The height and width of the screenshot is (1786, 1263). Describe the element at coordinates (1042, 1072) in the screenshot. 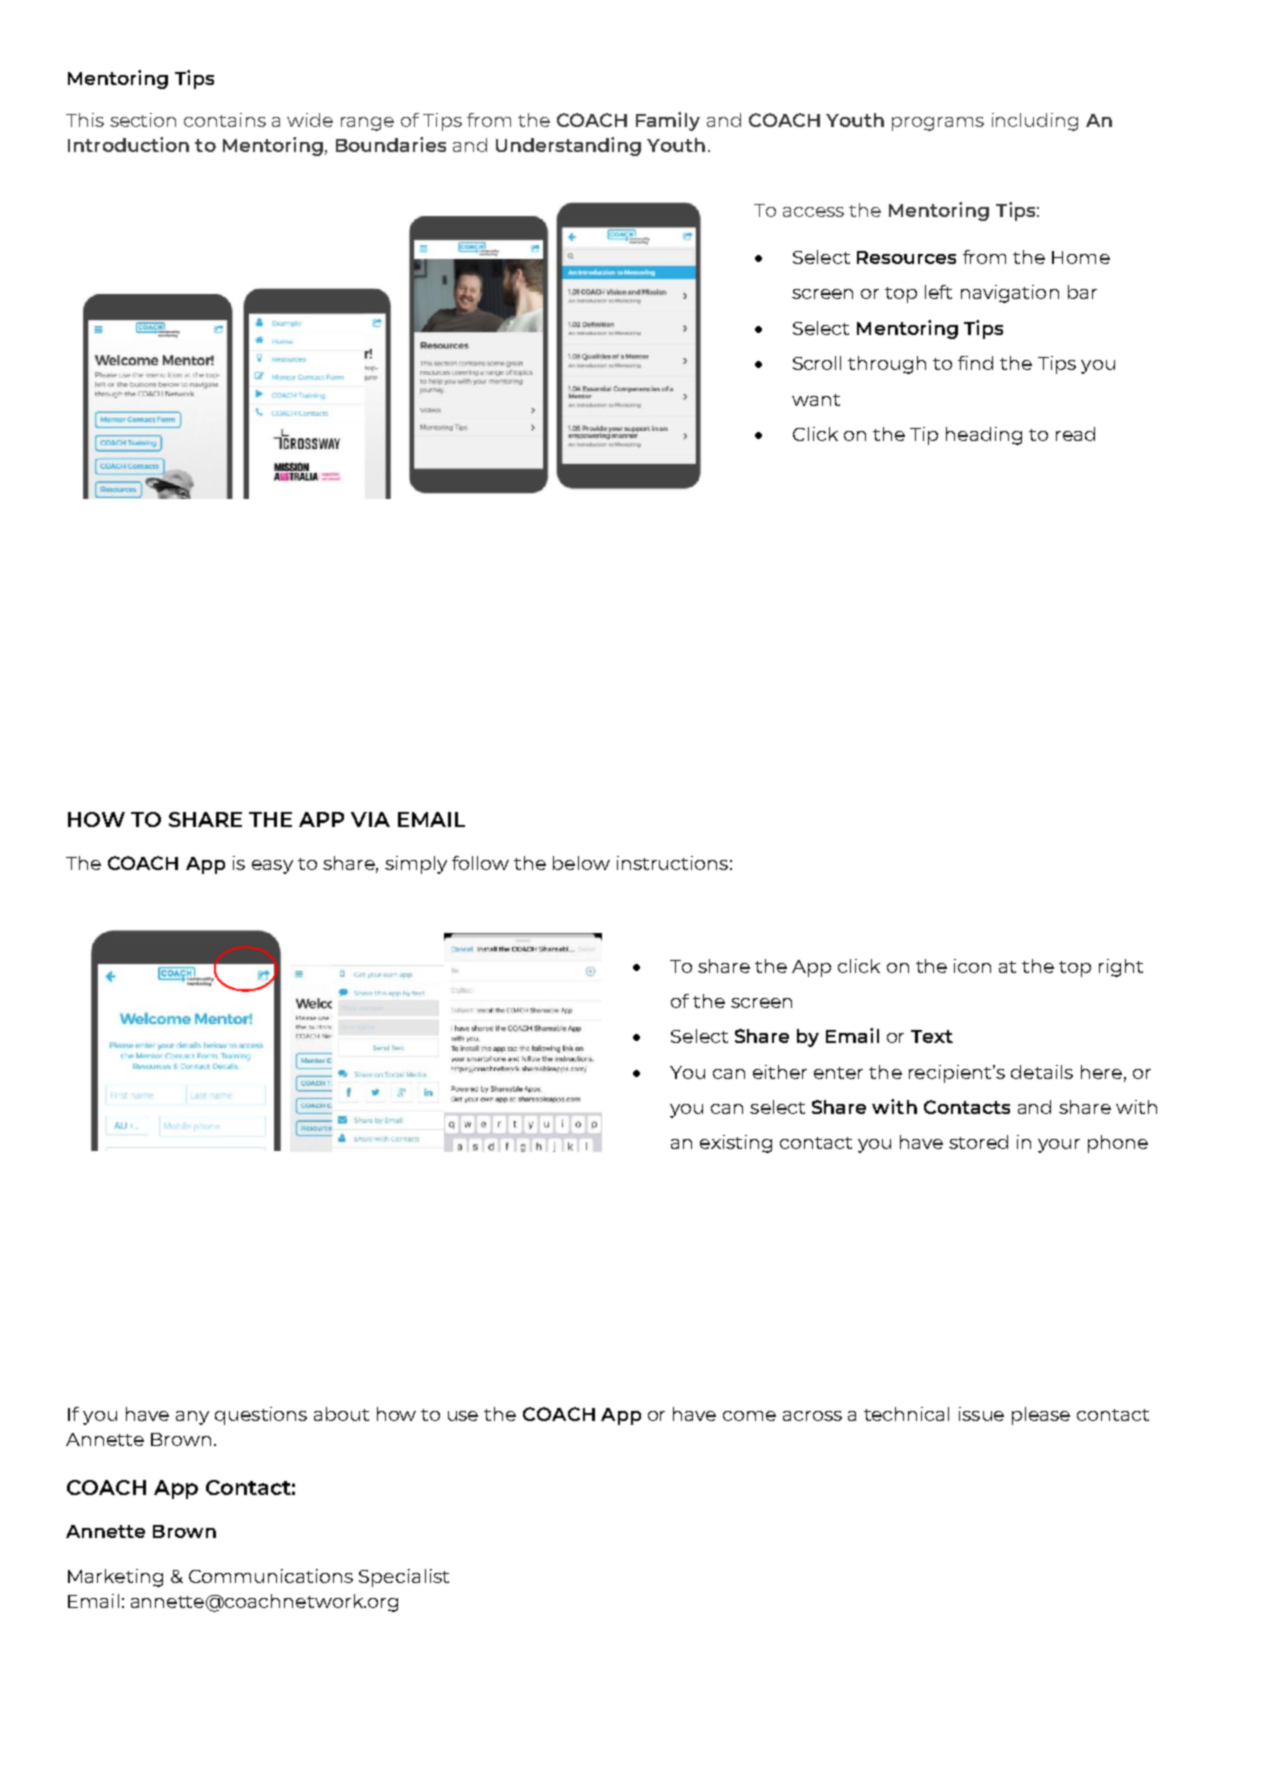

I see `details` at that location.
